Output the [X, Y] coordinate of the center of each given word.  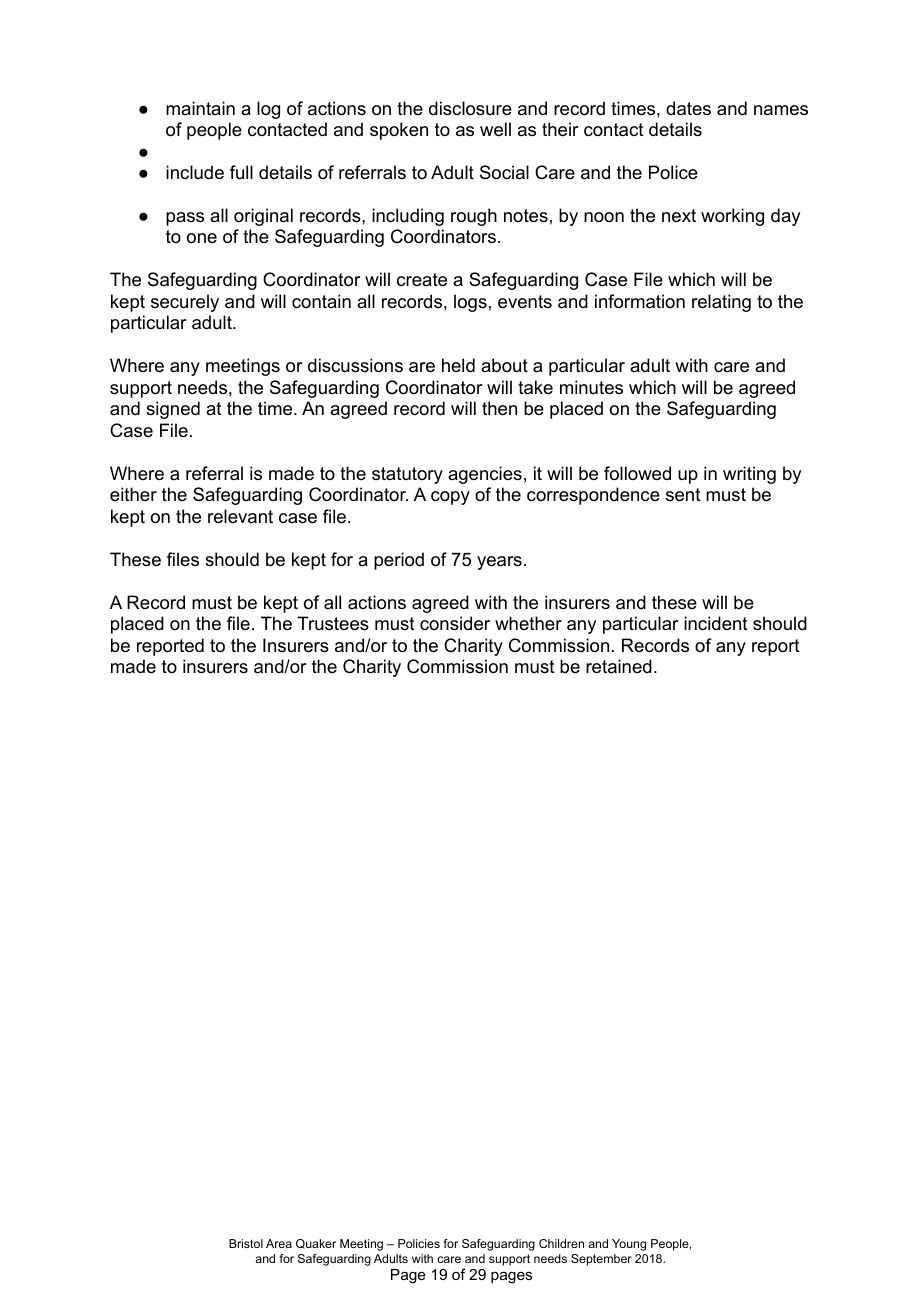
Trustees [333, 623]
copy [450, 498]
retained [619, 666]
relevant [240, 516]
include [195, 172]
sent [683, 495]
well [495, 129]
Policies [419, 1243]
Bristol [246, 1243]
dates [688, 108]
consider [455, 623]
